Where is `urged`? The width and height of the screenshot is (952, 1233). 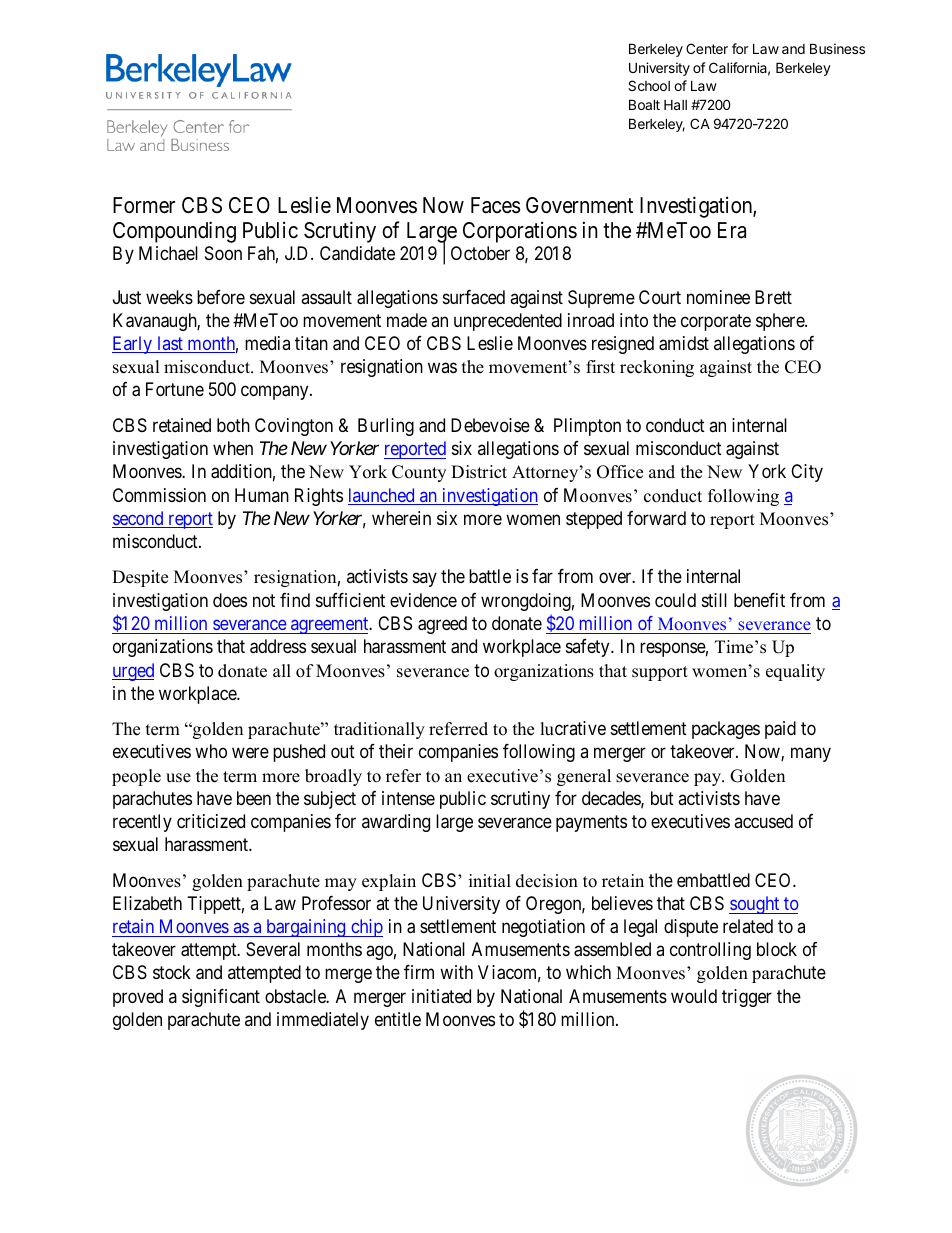 urged is located at coordinates (133, 672).
